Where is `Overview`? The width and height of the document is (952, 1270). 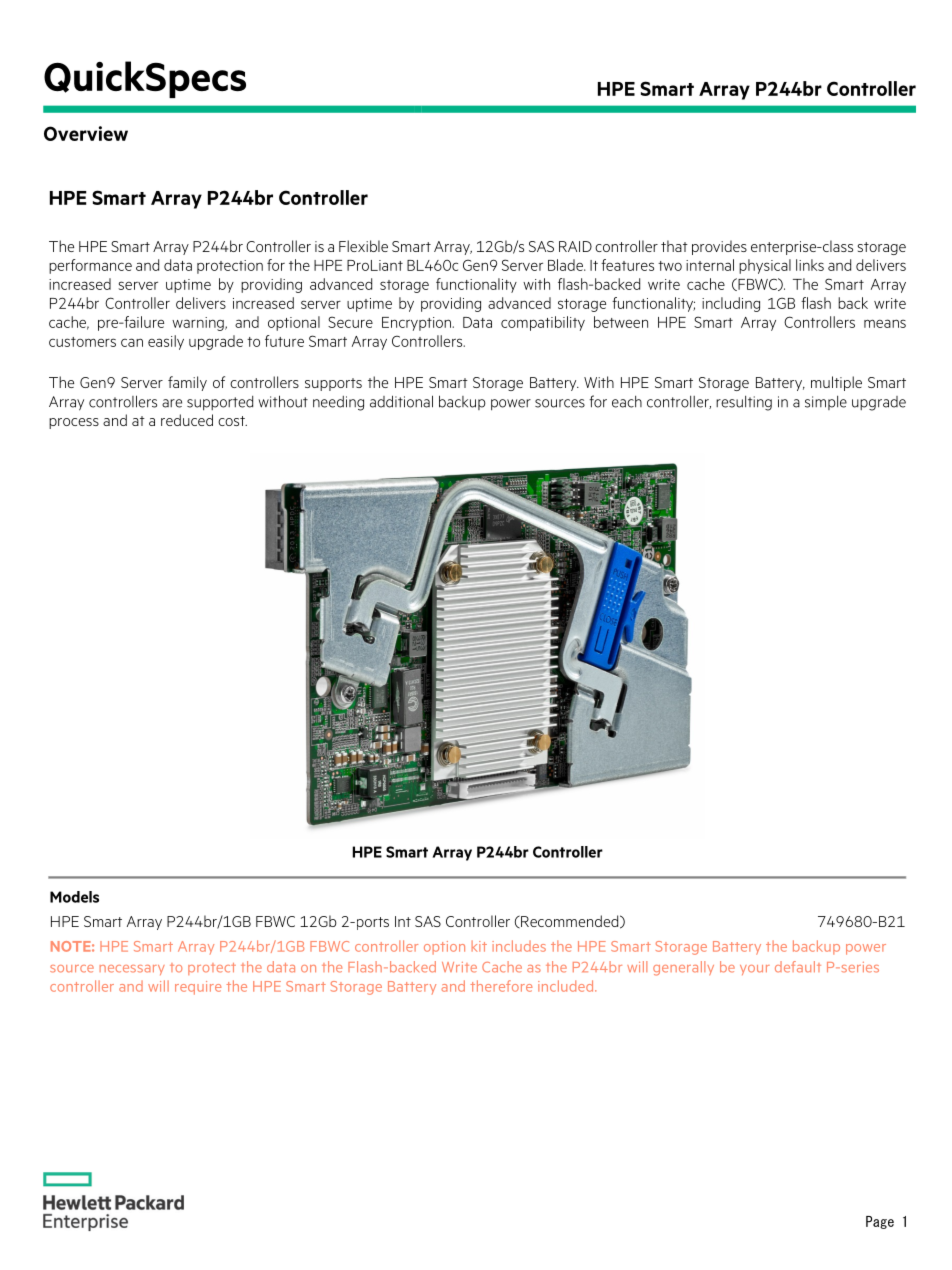
Overview is located at coordinates (86, 133).
